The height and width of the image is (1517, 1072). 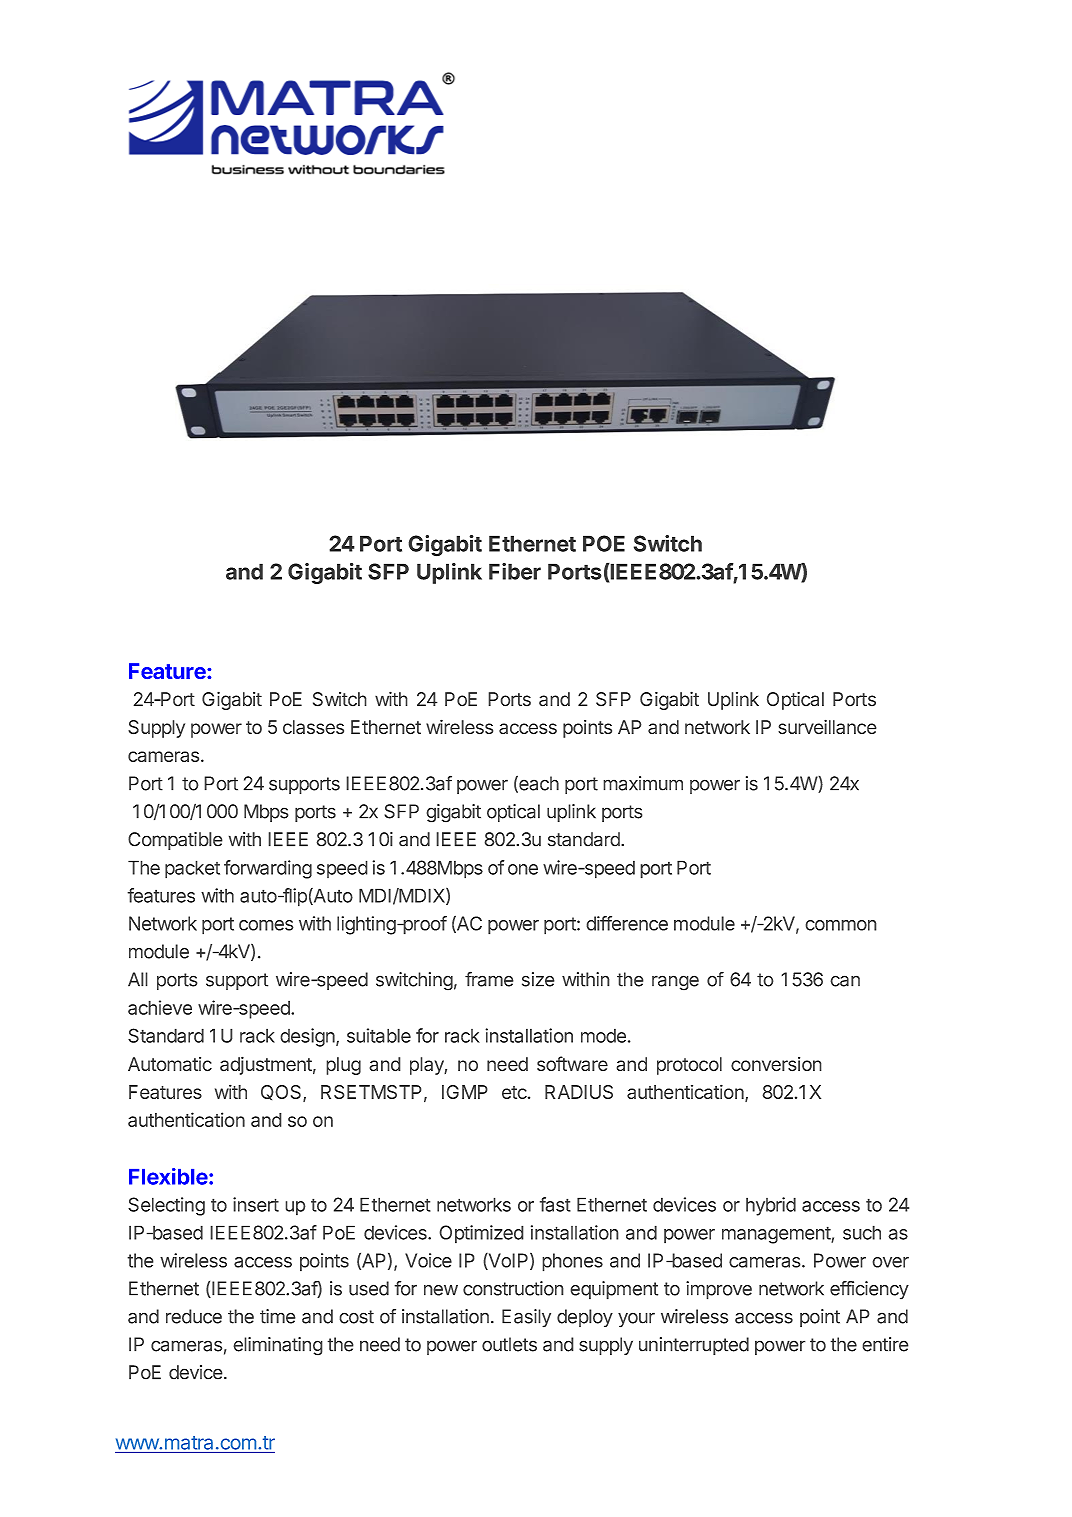 What do you see at coordinates (526, 1318) in the image?
I see `Easily` at bounding box center [526, 1318].
